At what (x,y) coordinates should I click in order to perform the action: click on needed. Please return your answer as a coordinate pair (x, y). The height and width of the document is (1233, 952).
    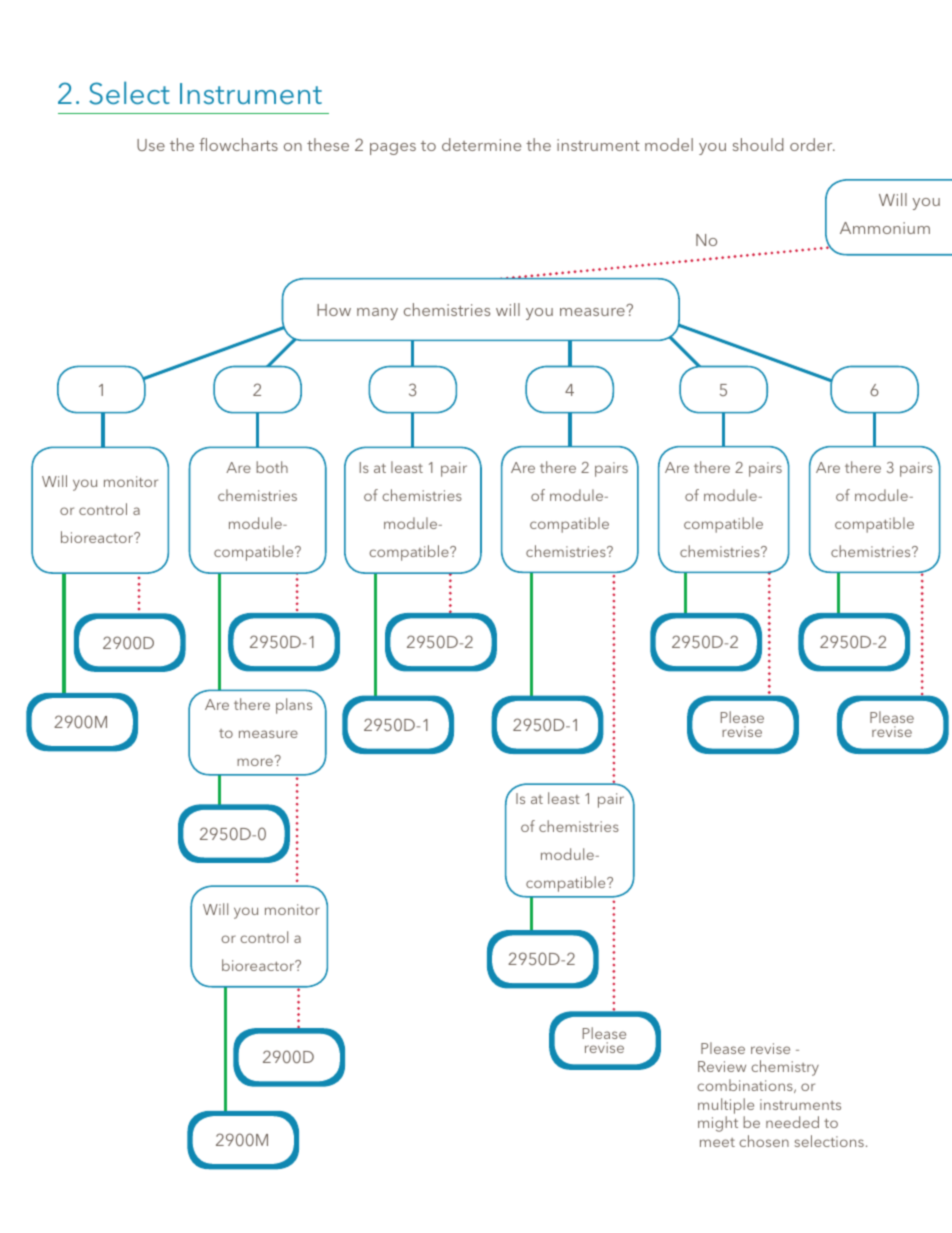
    Looking at the image, I should click on (792, 1122).
